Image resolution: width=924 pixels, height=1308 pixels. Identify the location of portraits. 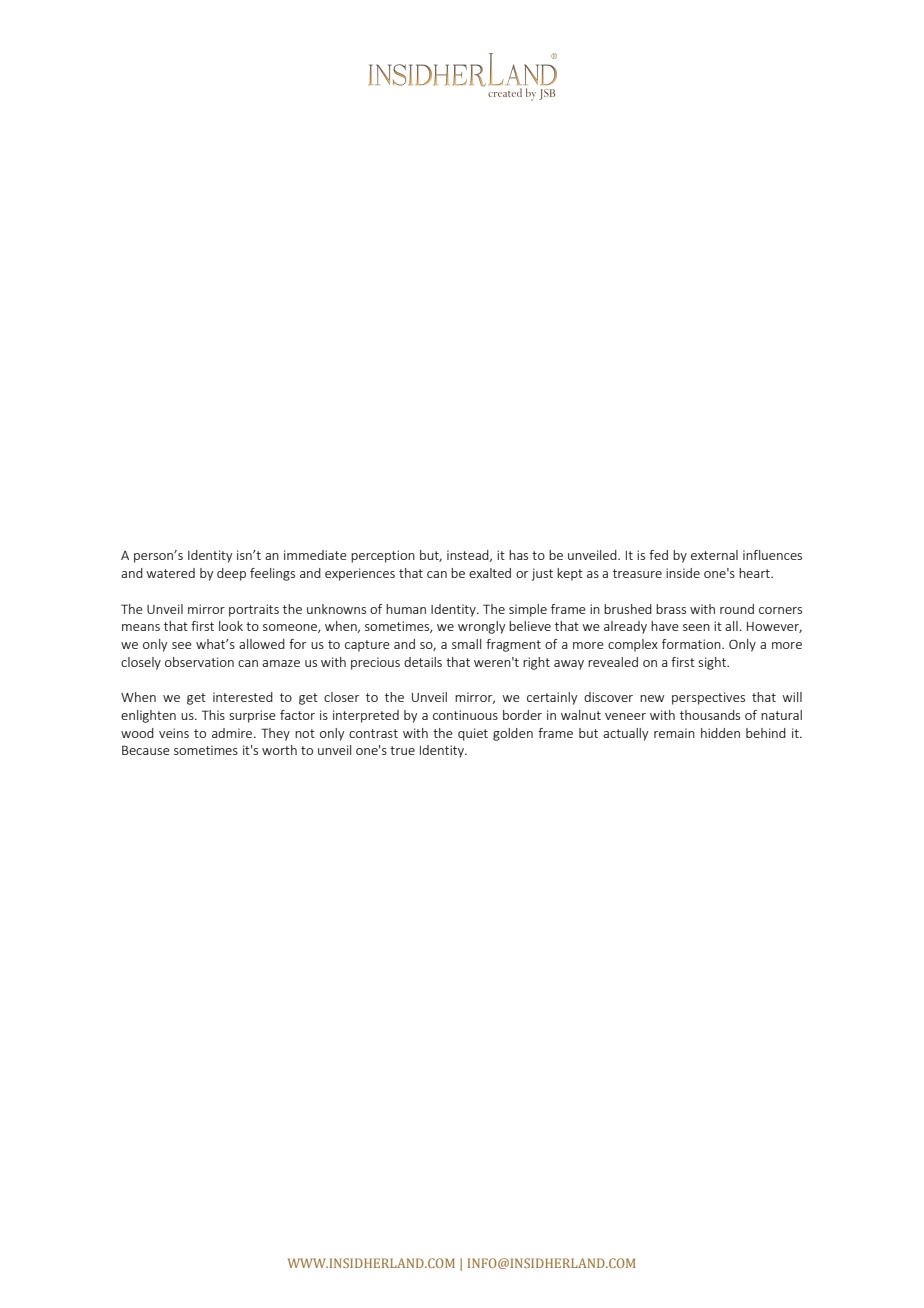
(254, 610).
